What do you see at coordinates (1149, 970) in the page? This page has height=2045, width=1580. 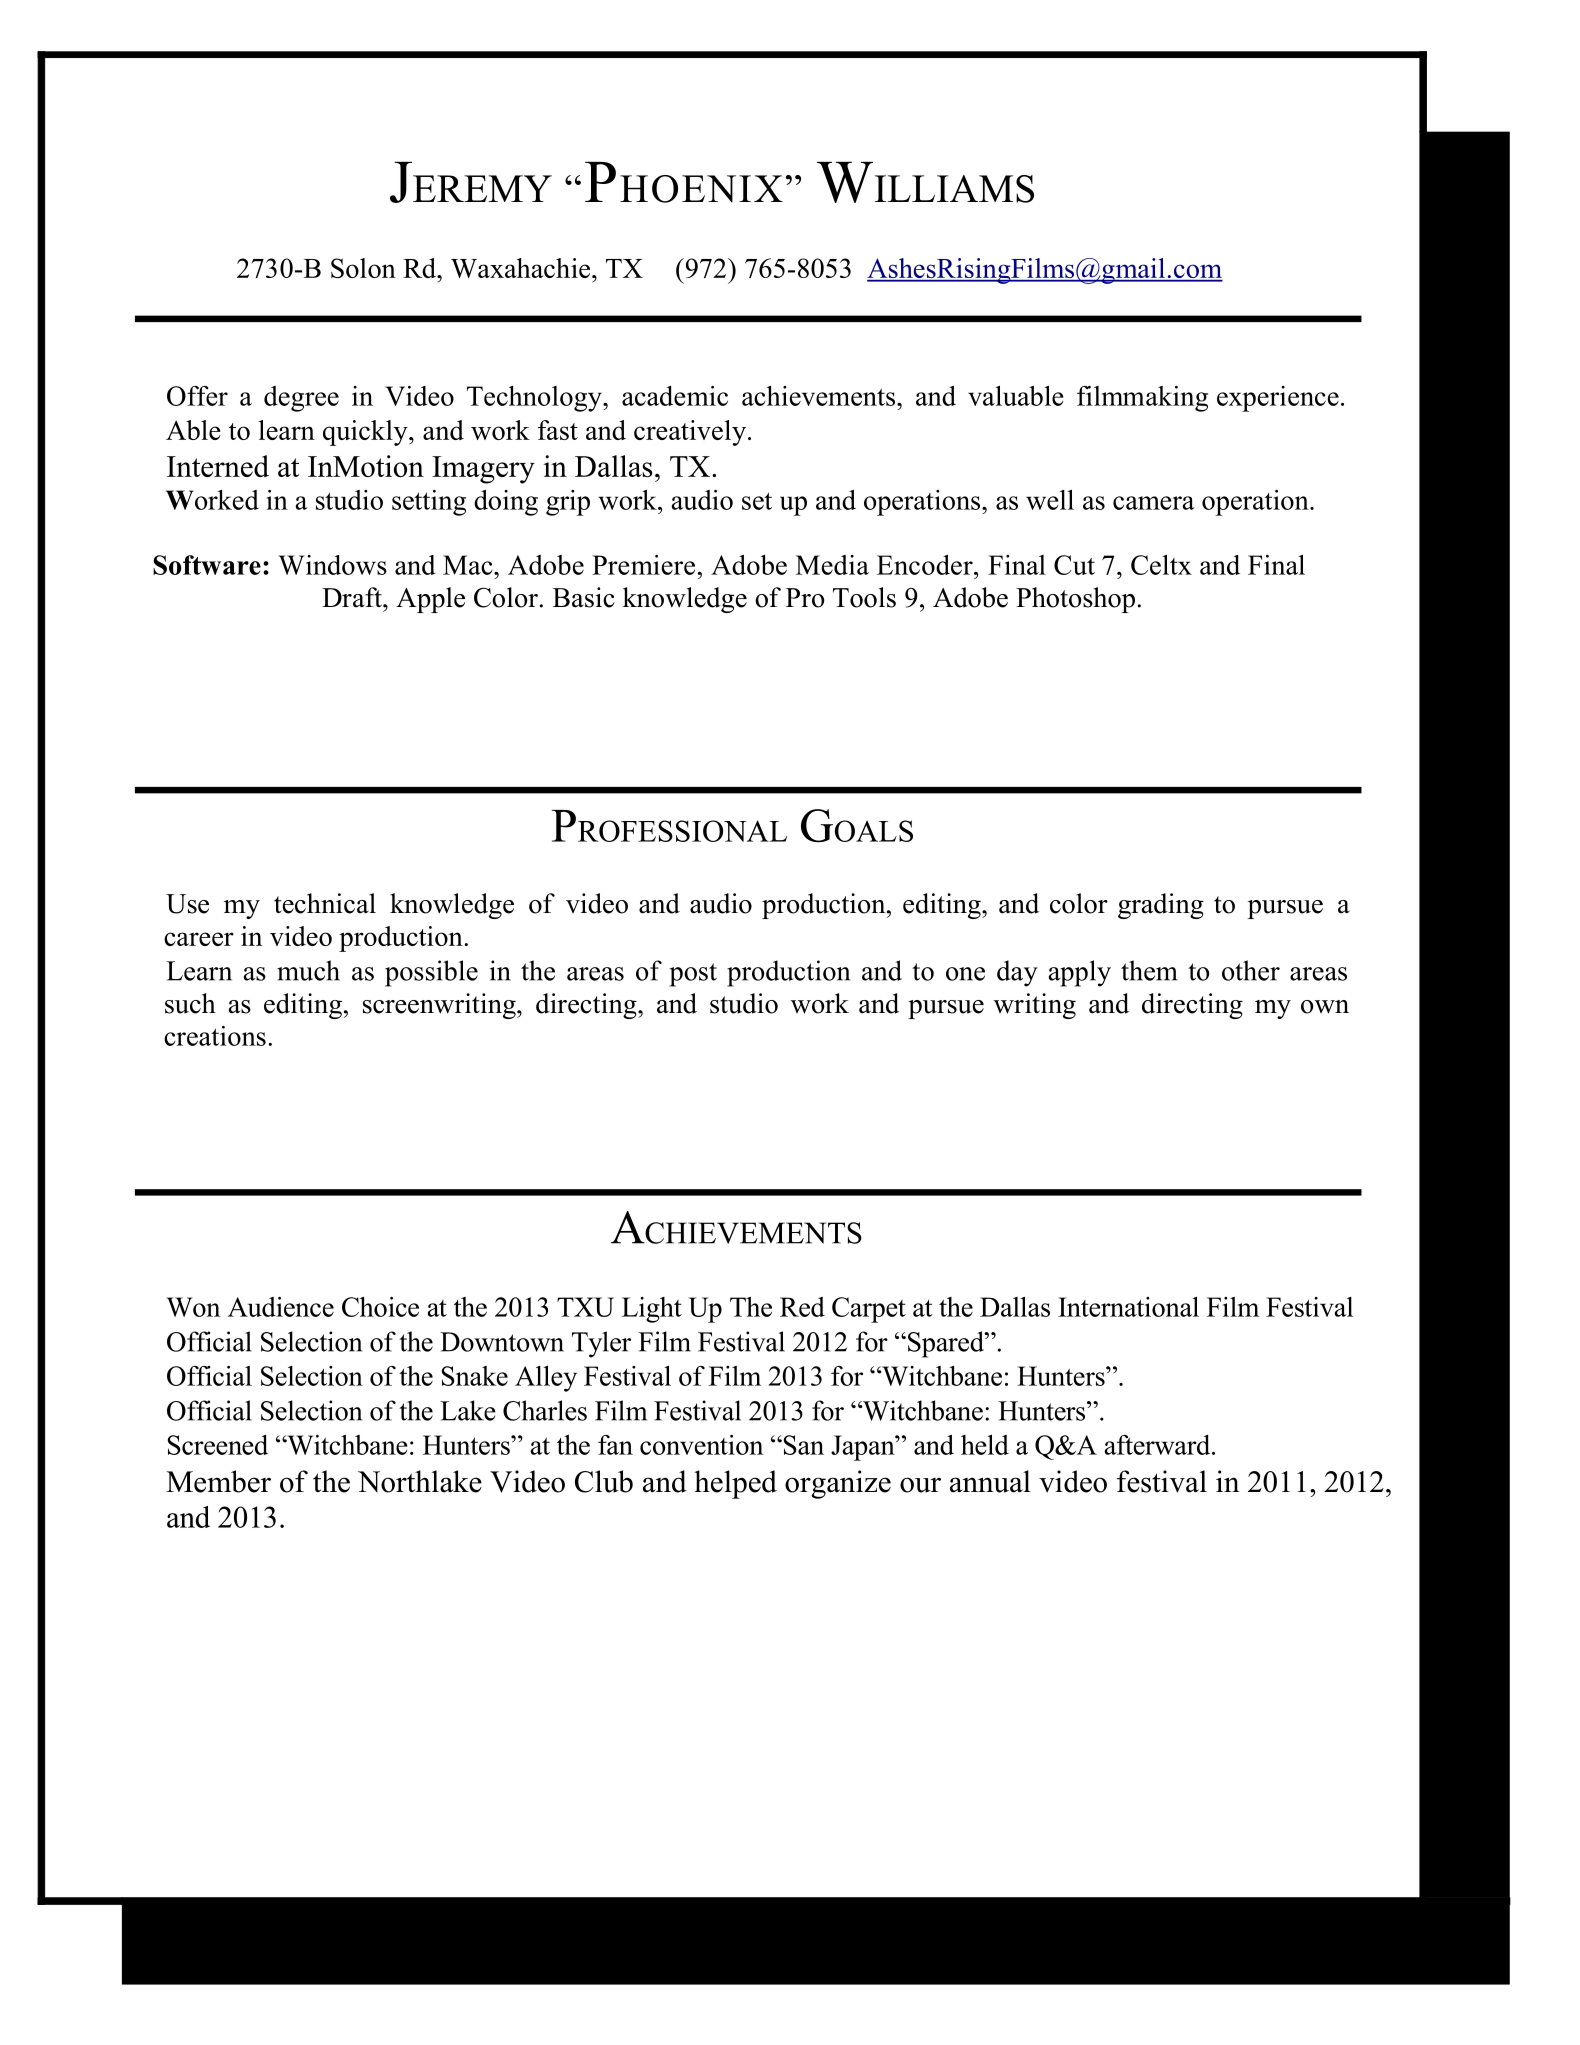 I see `them` at bounding box center [1149, 970].
